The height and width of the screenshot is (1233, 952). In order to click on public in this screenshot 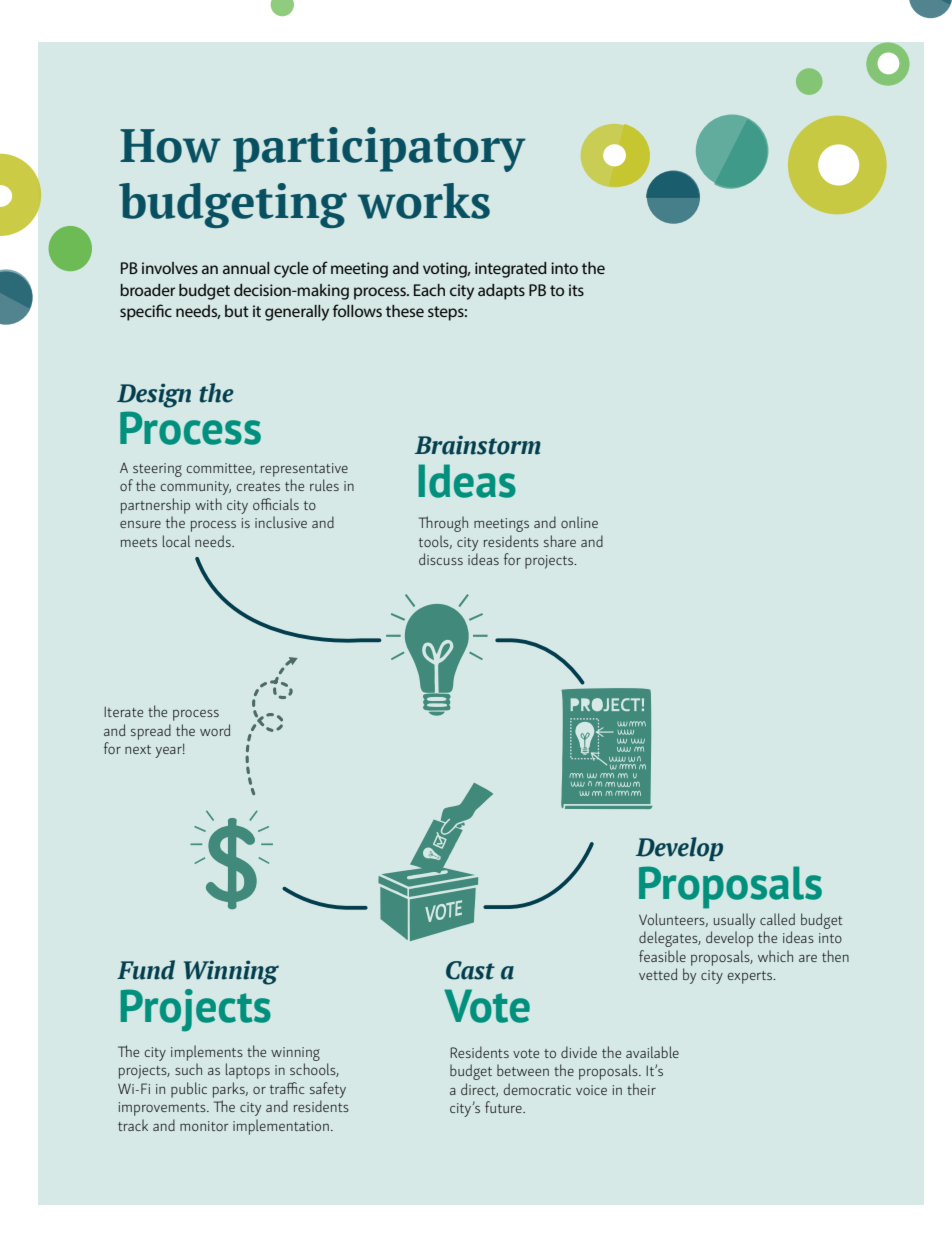, I will do `click(189, 1090)`.
